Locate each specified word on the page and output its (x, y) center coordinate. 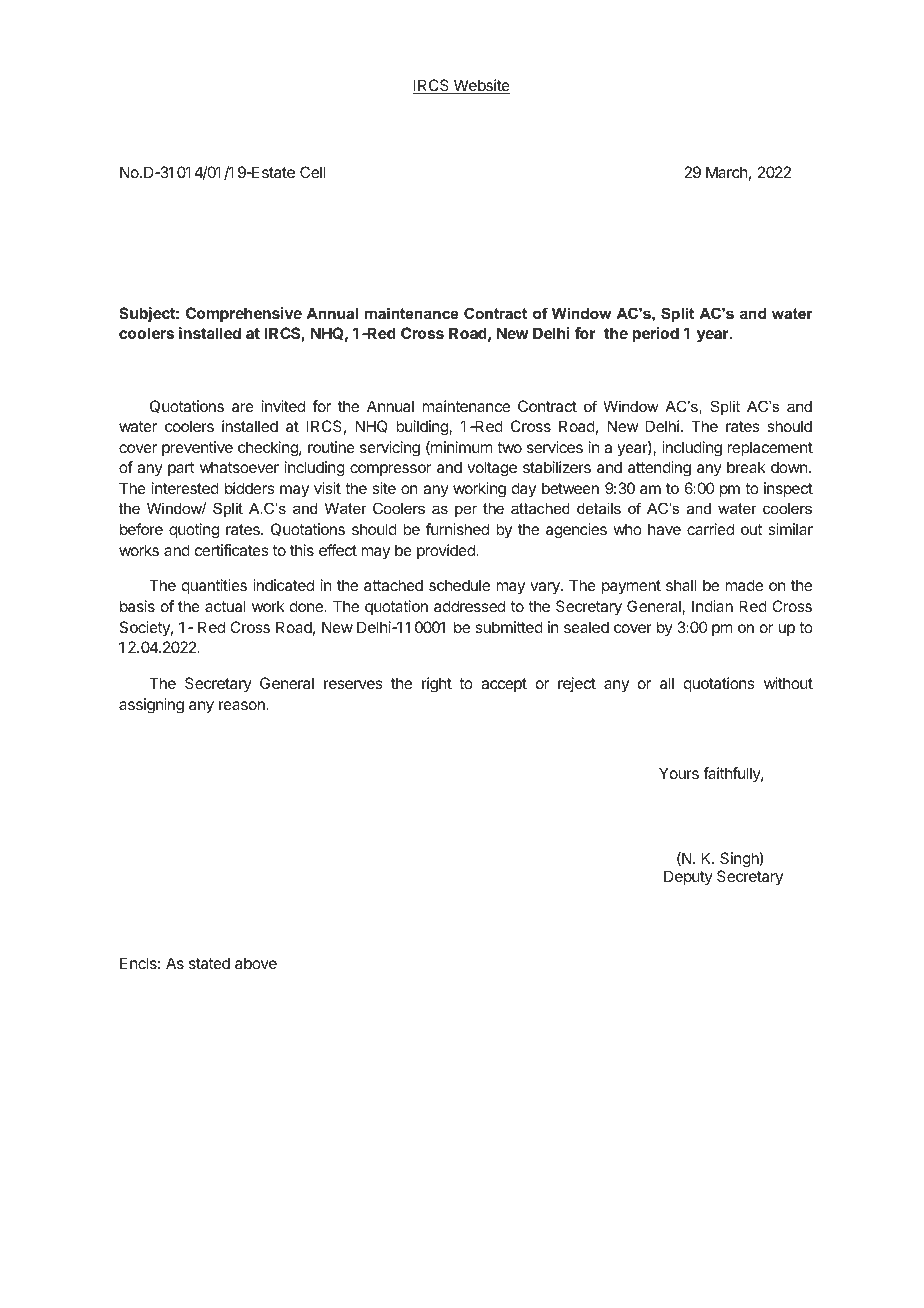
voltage (492, 469)
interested (185, 488)
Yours (679, 773)
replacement (770, 449)
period (655, 335)
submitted (509, 627)
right (437, 685)
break (746, 467)
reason (243, 705)
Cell (312, 172)
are (243, 407)
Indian (712, 606)
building (423, 428)
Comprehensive (244, 315)
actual (225, 606)
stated (209, 963)
